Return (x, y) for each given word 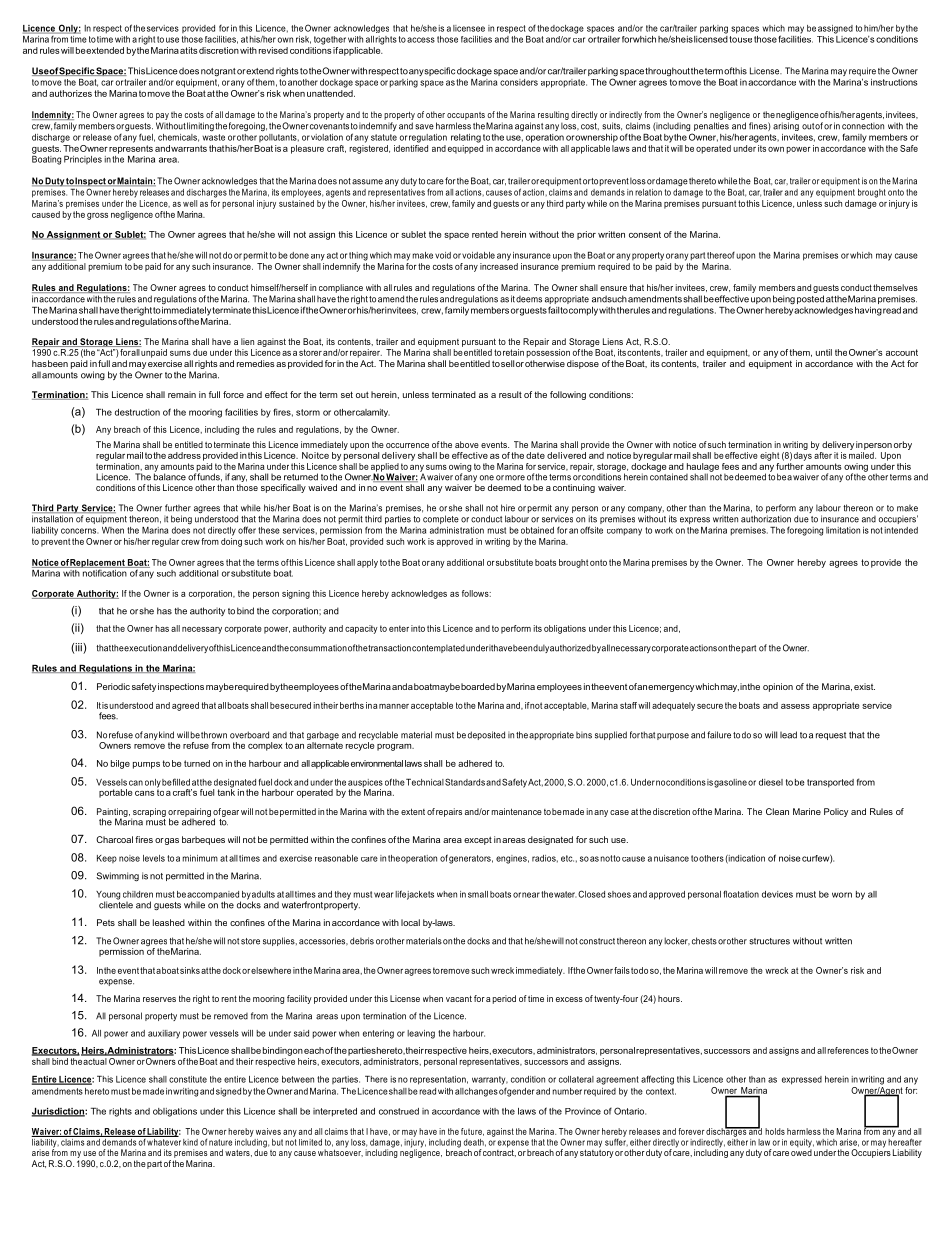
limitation (843, 530)
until (824, 352)
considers (519, 82)
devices (777, 894)
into (418, 628)
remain (182, 394)
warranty (490, 1080)
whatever (163, 1141)
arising (786, 126)
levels (154, 858)
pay (162, 116)
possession (548, 353)
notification (105, 572)
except (478, 840)
